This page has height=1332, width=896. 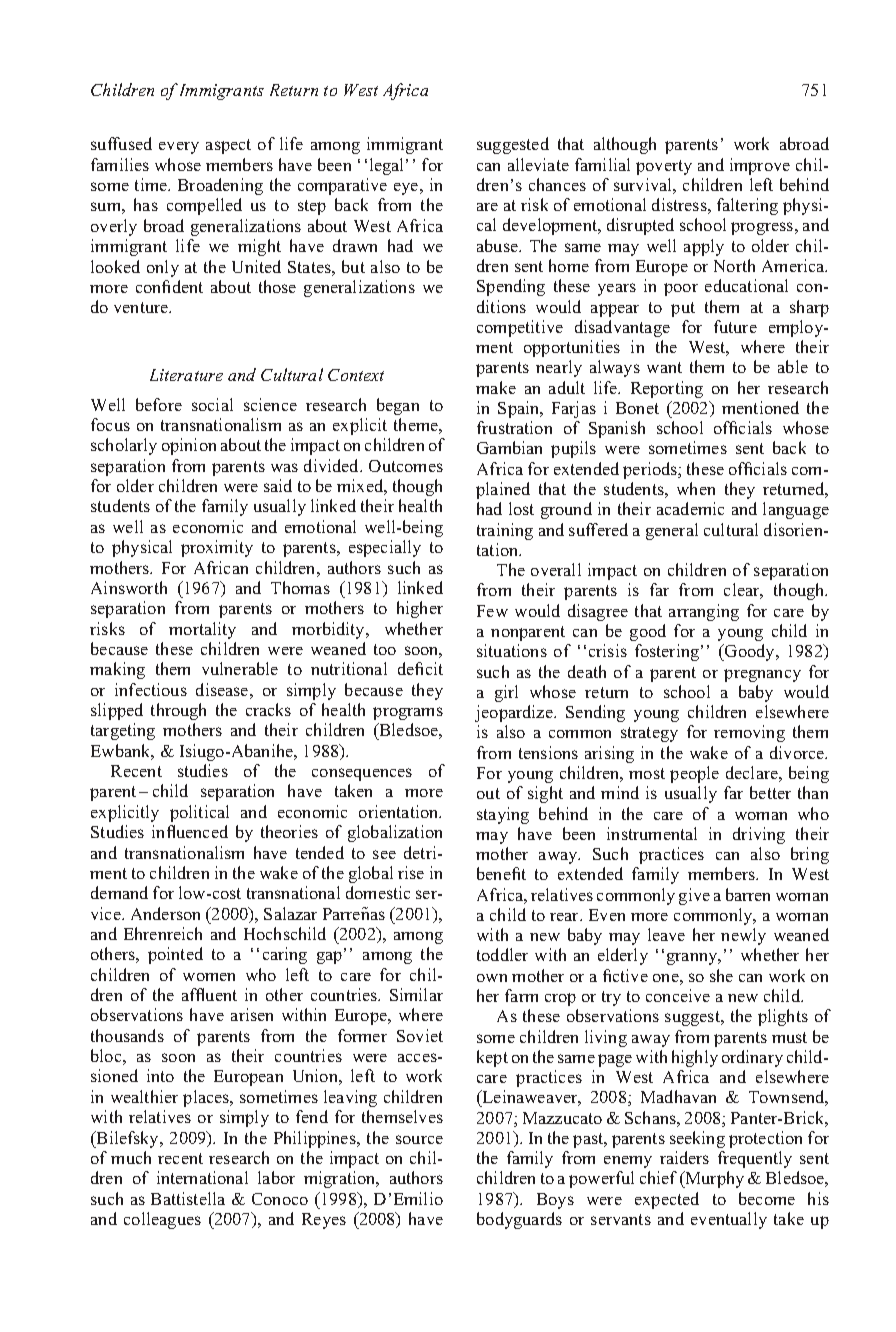 What do you see at coordinates (713, 1179) in the page?
I see `Murphy` at bounding box center [713, 1179].
